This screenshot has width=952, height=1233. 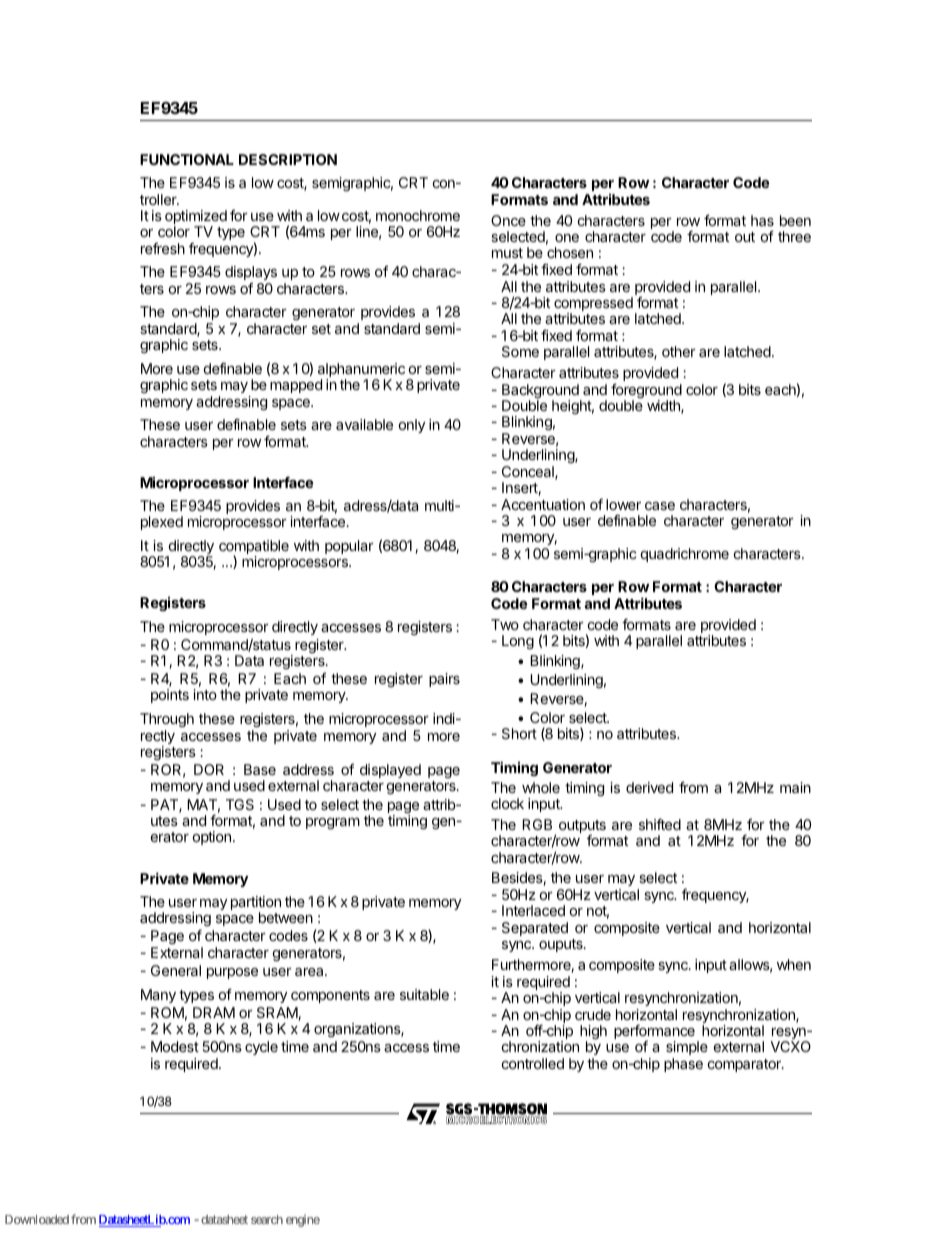 I want to click on been, so click(x=795, y=220).
